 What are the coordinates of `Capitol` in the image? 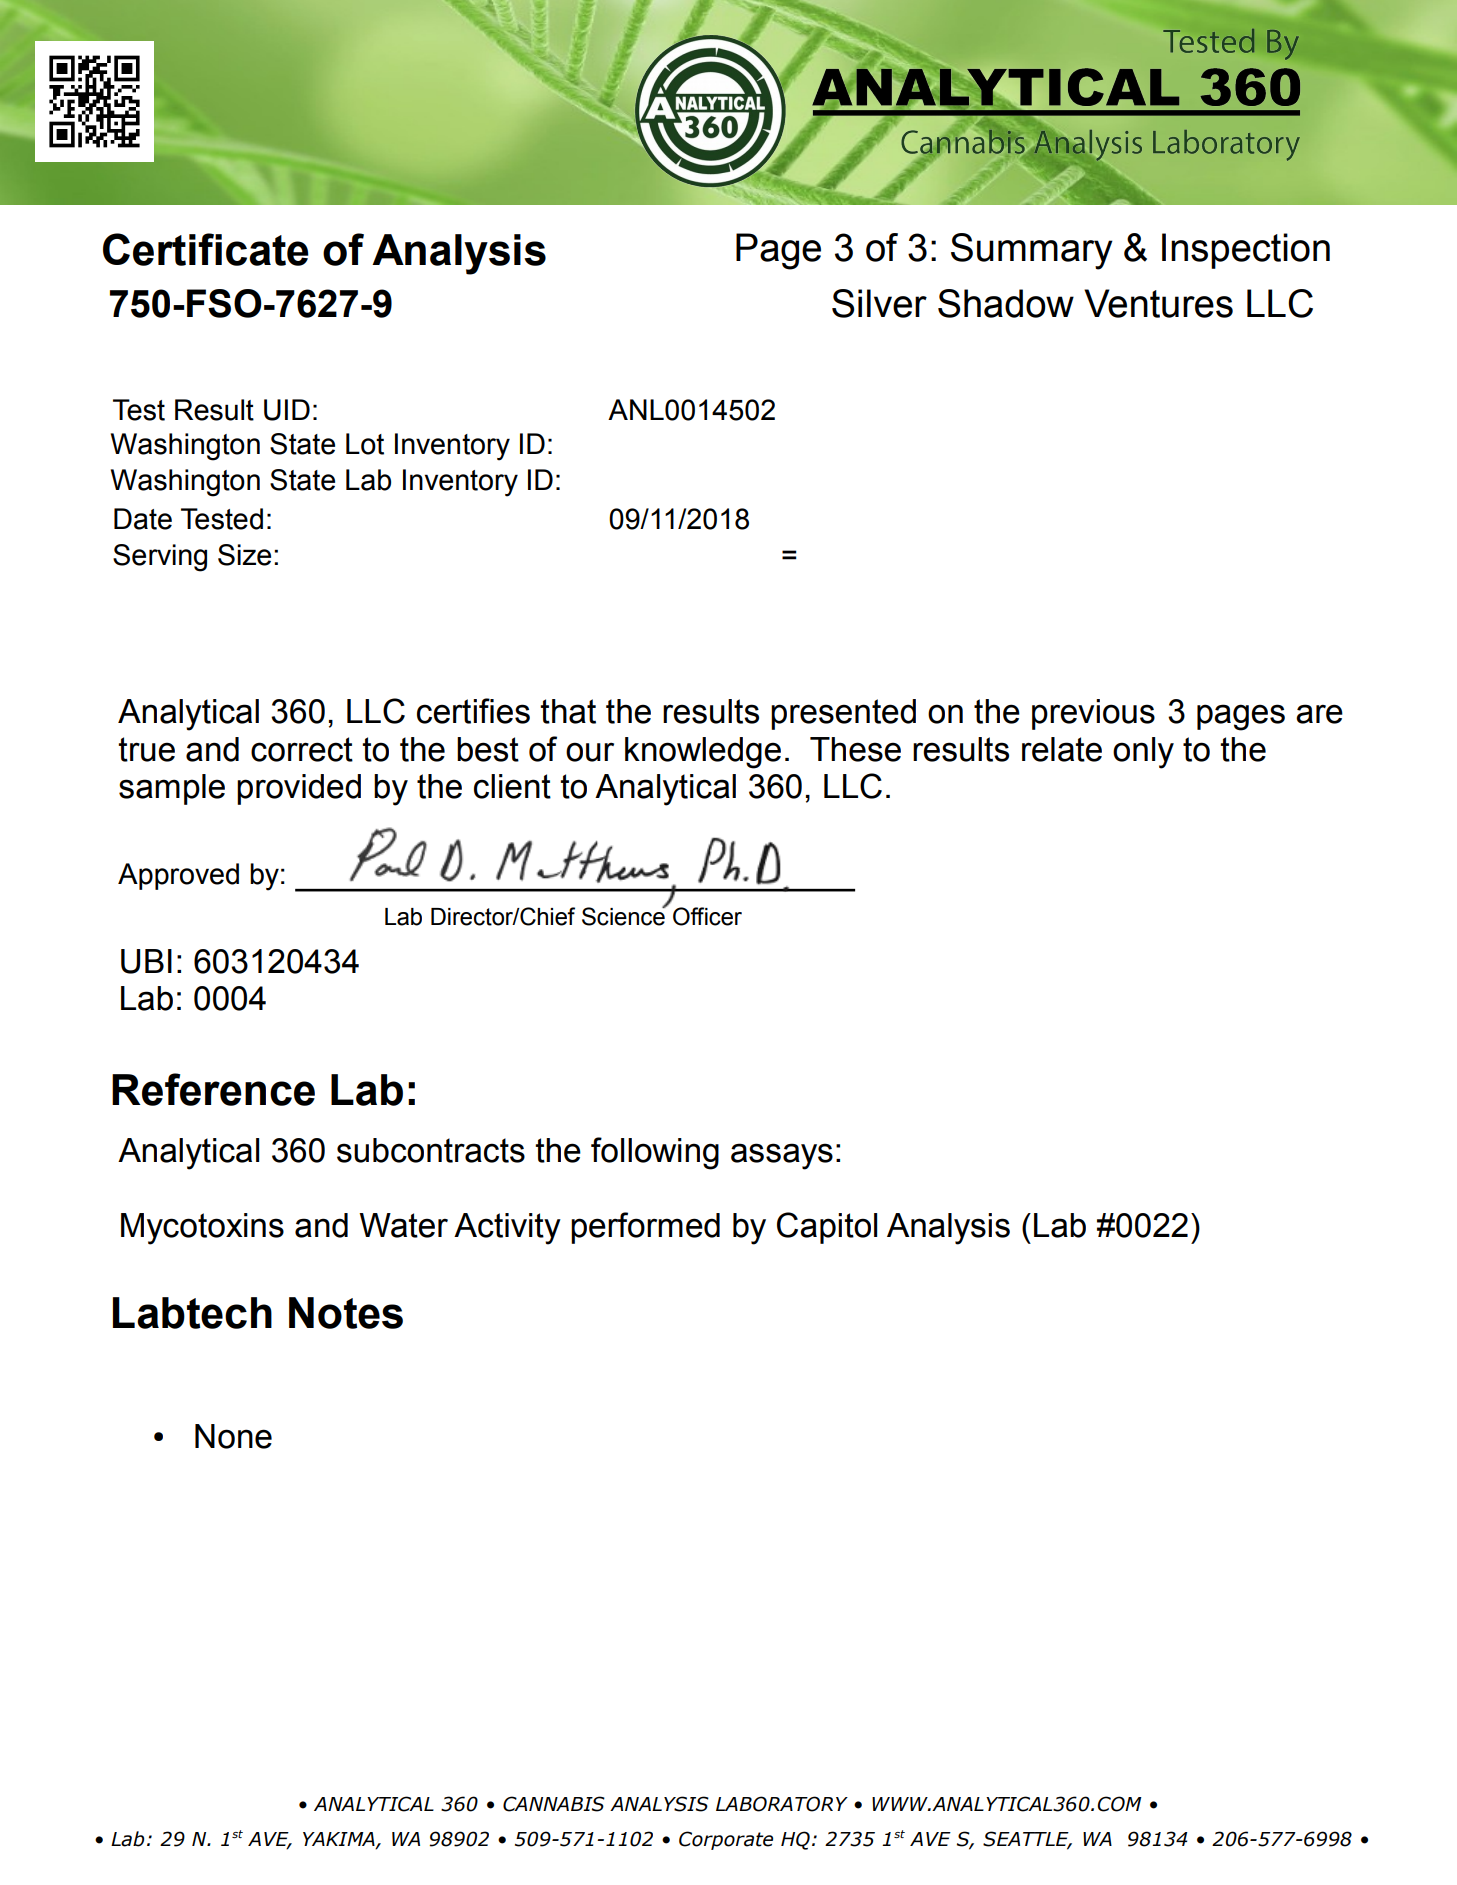 It's located at (827, 1228).
